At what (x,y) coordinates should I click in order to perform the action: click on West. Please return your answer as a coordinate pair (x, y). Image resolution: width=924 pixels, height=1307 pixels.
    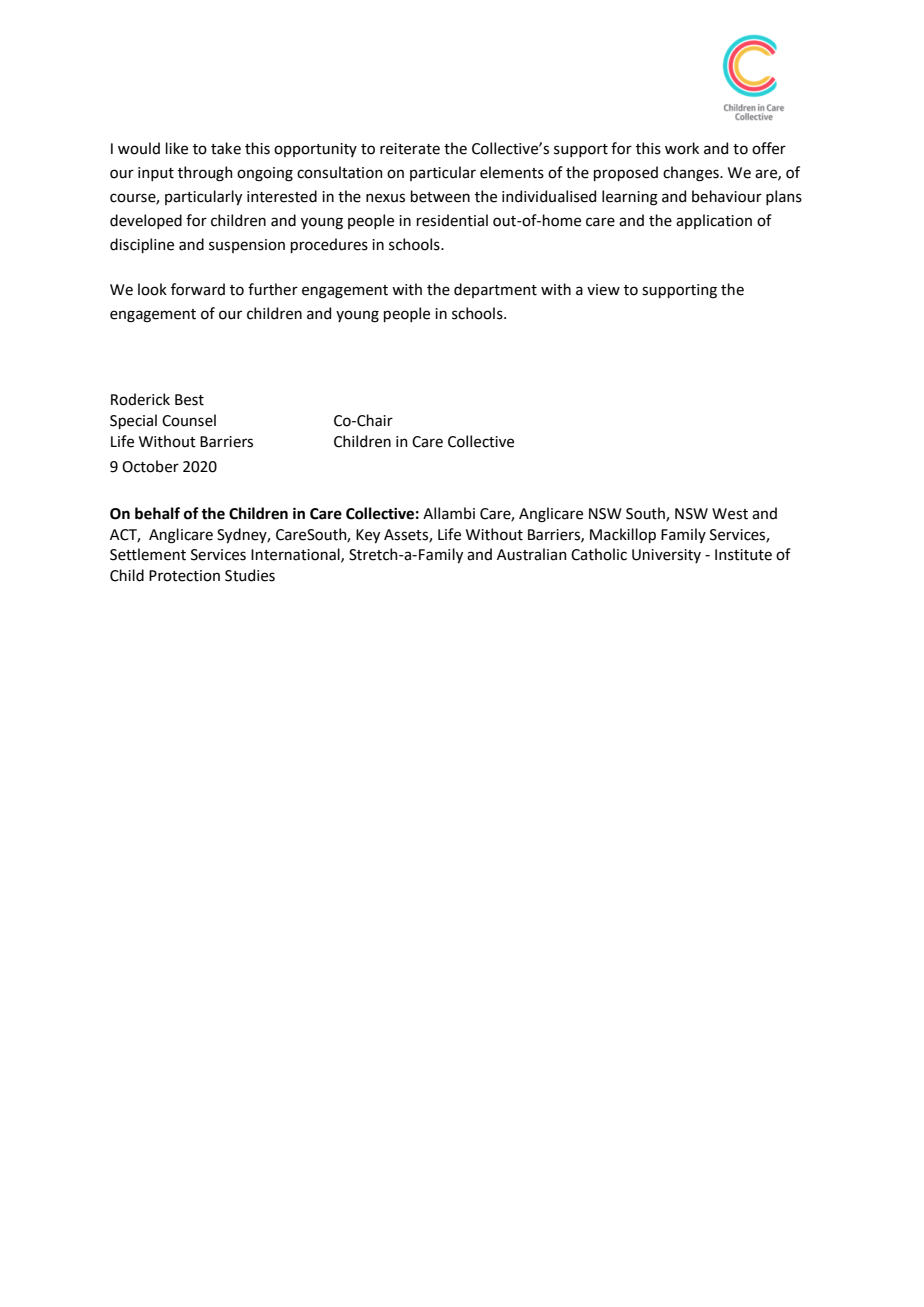
    Looking at the image, I should click on (730, 514).
